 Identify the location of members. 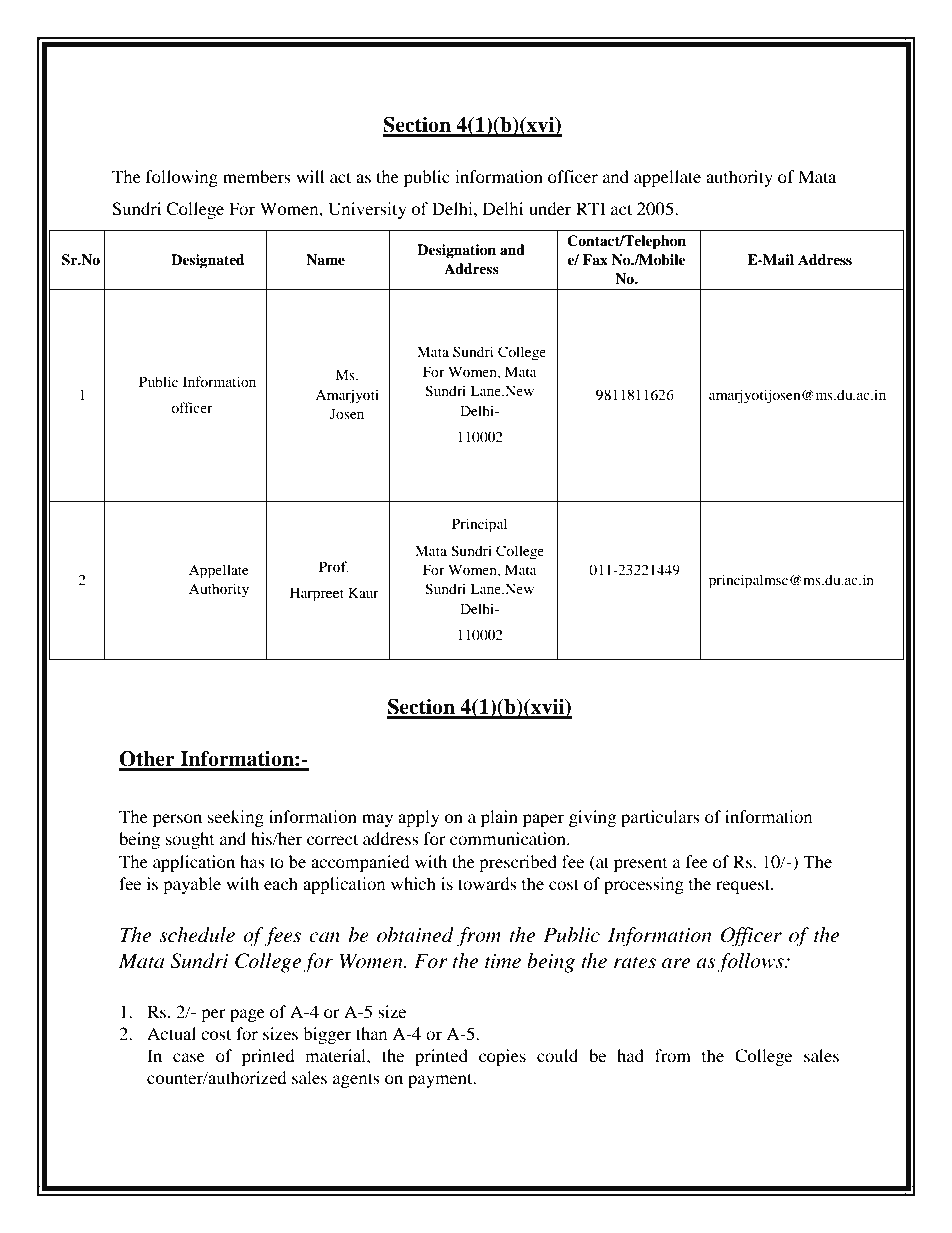
(257, 176).
